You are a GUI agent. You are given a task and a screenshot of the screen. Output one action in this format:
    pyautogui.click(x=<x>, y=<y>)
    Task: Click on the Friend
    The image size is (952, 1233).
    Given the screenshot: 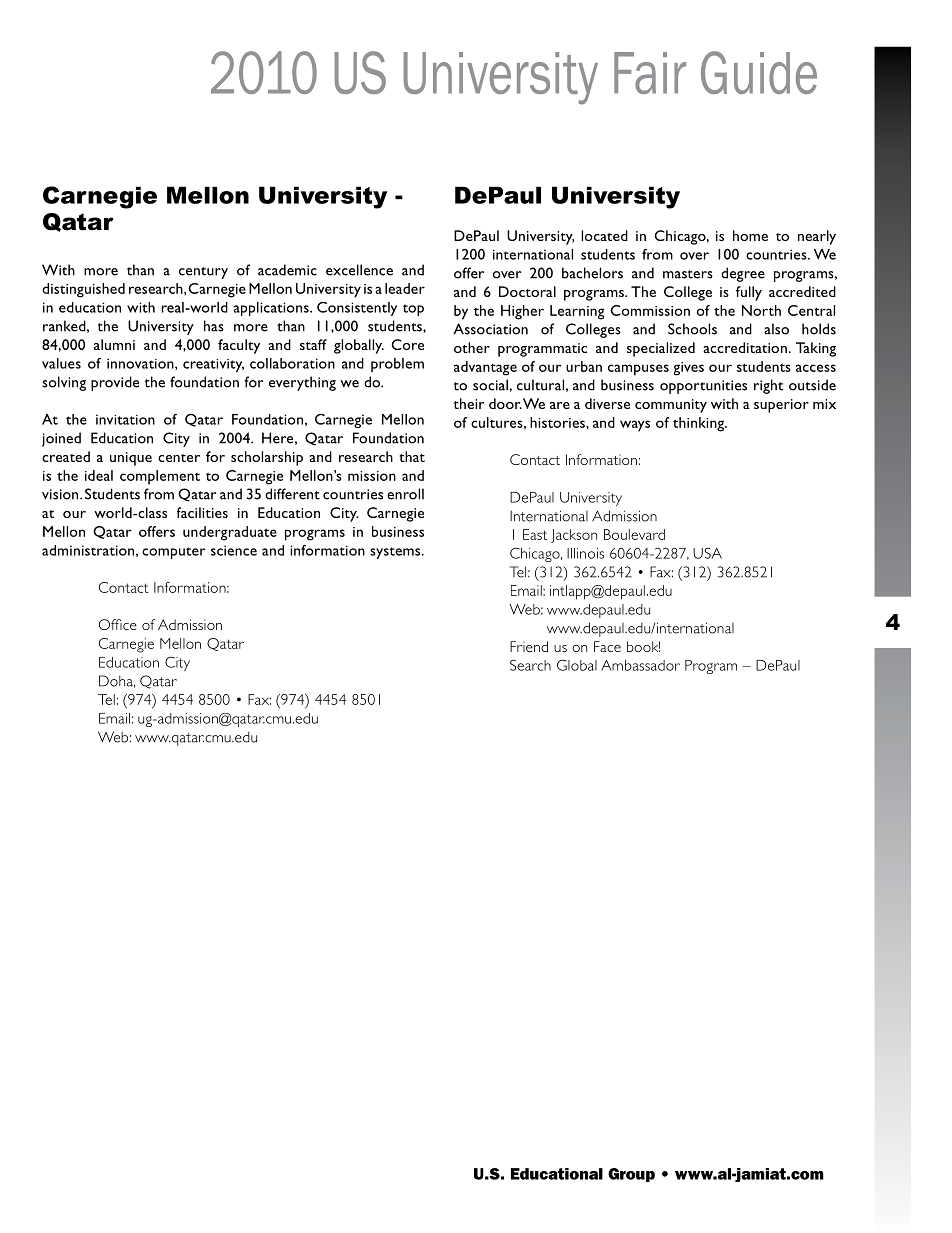 What is the action you would take?
    pyautogui.click(x=529, y=646)
